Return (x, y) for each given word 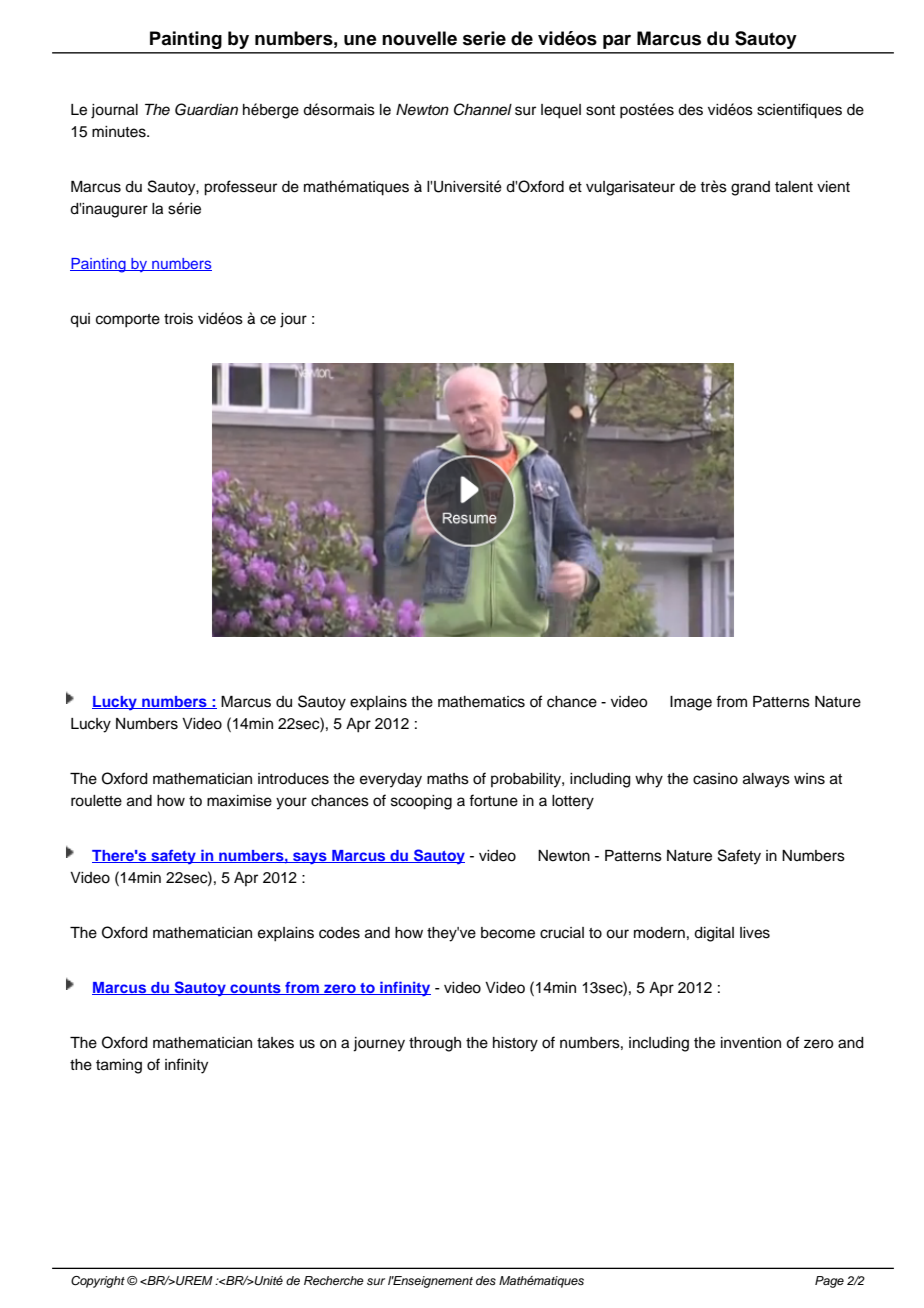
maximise (239, 801)
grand (750, 188)
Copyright (98, 1282)
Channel (483, 109)
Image (691, 703)
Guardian (206, 109)
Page (829, 1282)
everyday (391, 780)
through (435, 1044)
